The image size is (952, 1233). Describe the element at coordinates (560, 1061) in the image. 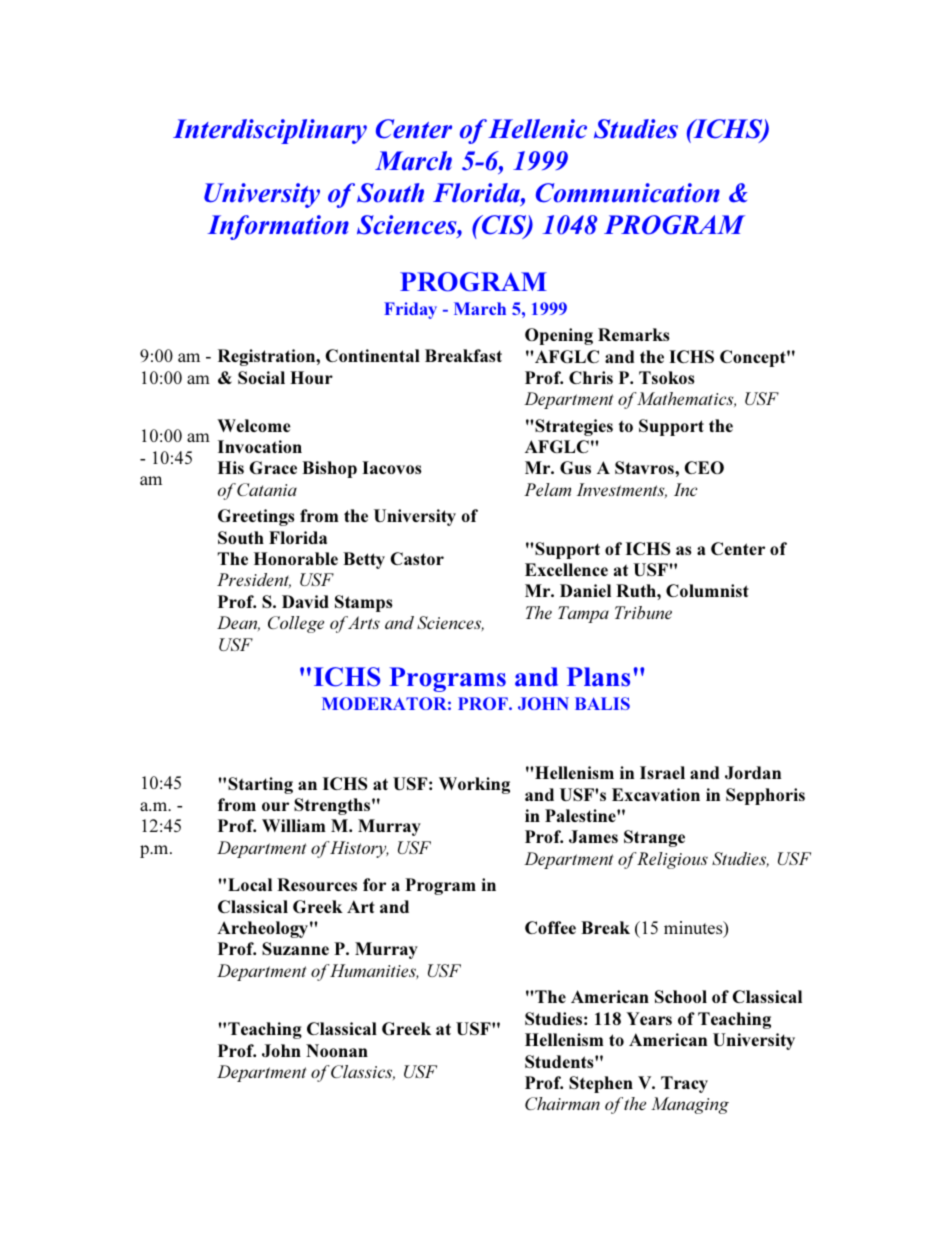

I see `Students` at that location.
